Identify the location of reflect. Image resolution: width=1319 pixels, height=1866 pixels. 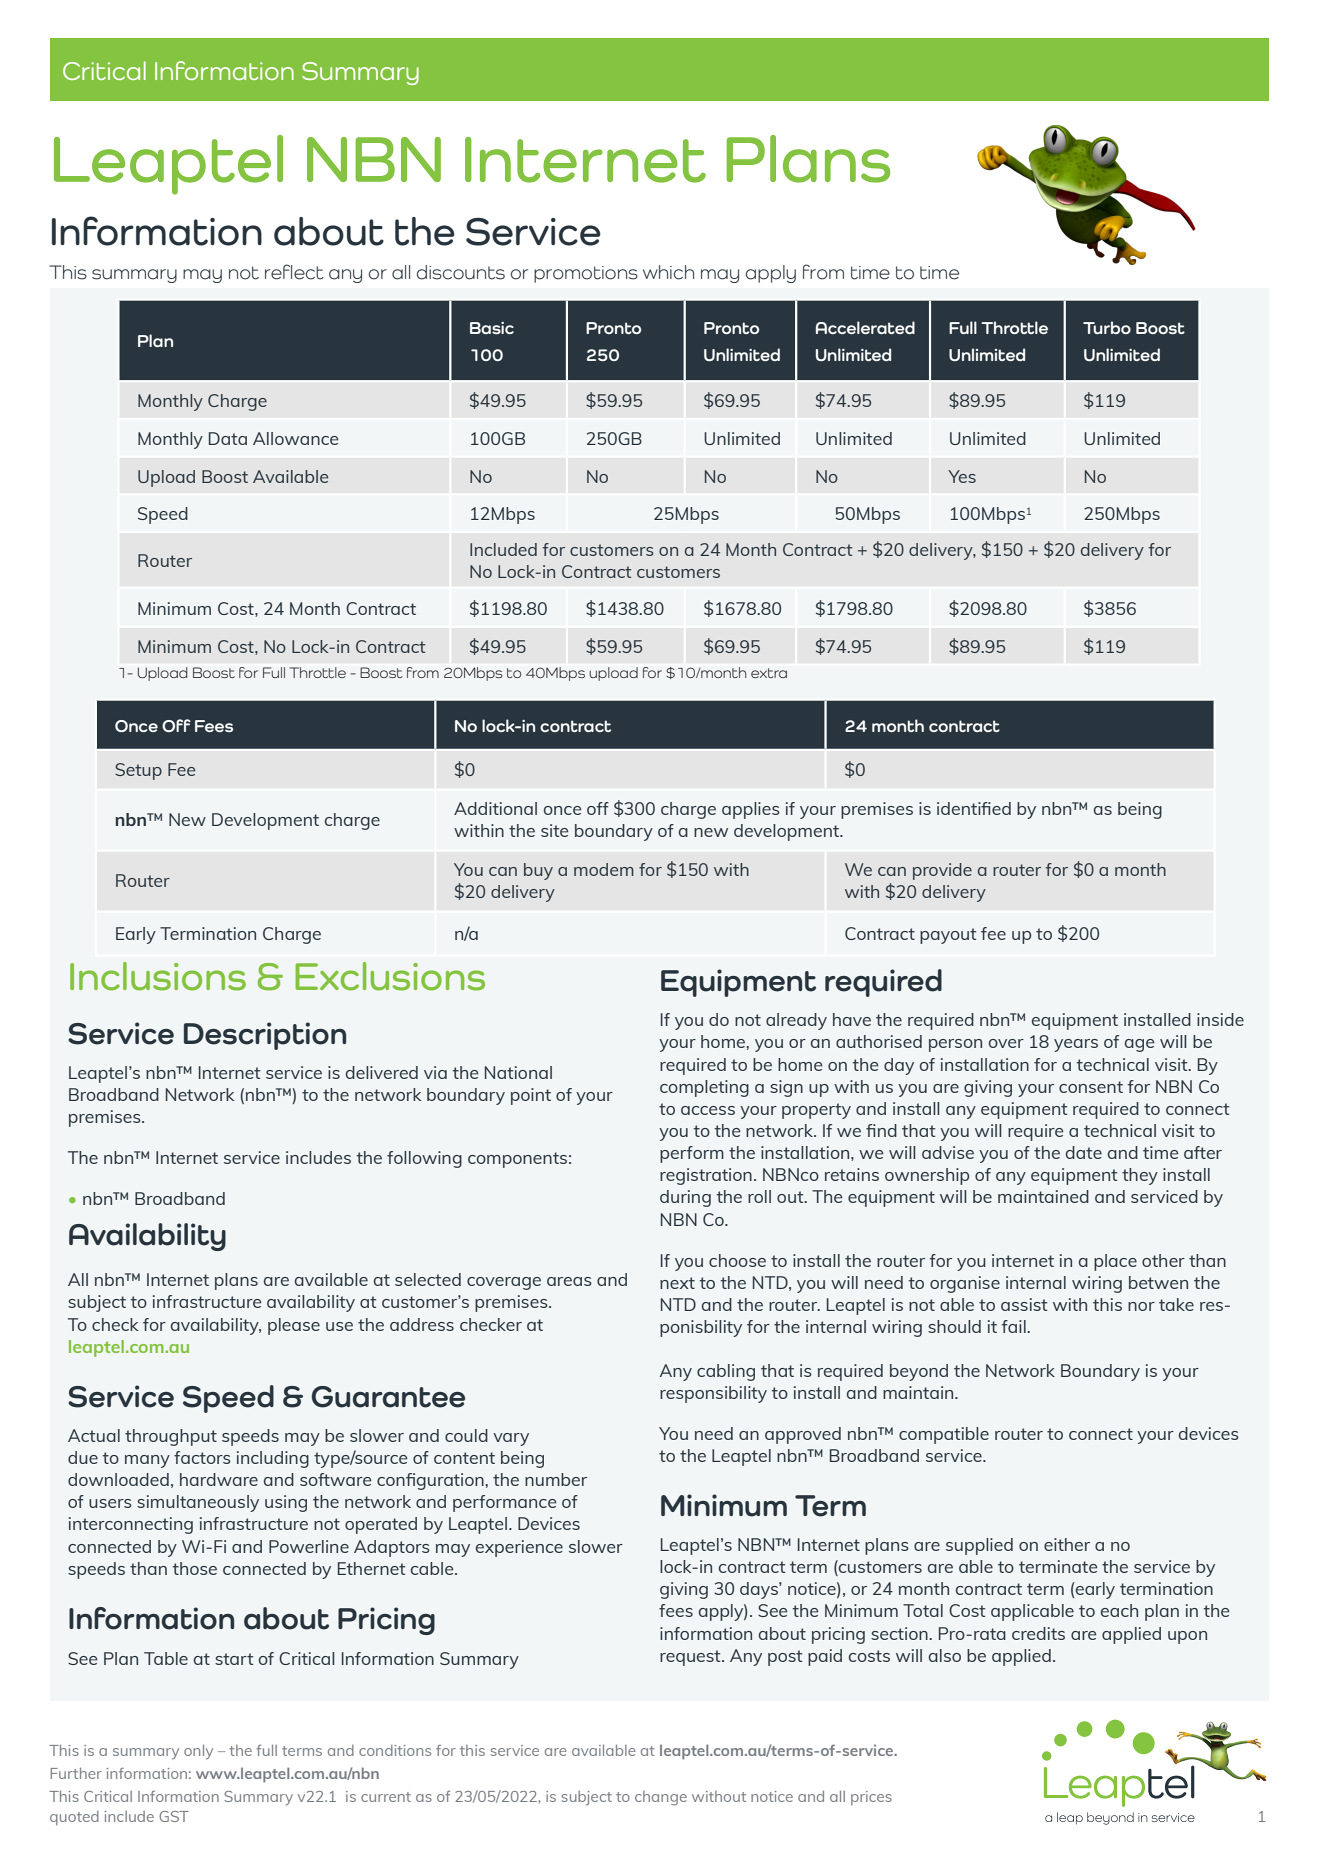
(294, 272).
